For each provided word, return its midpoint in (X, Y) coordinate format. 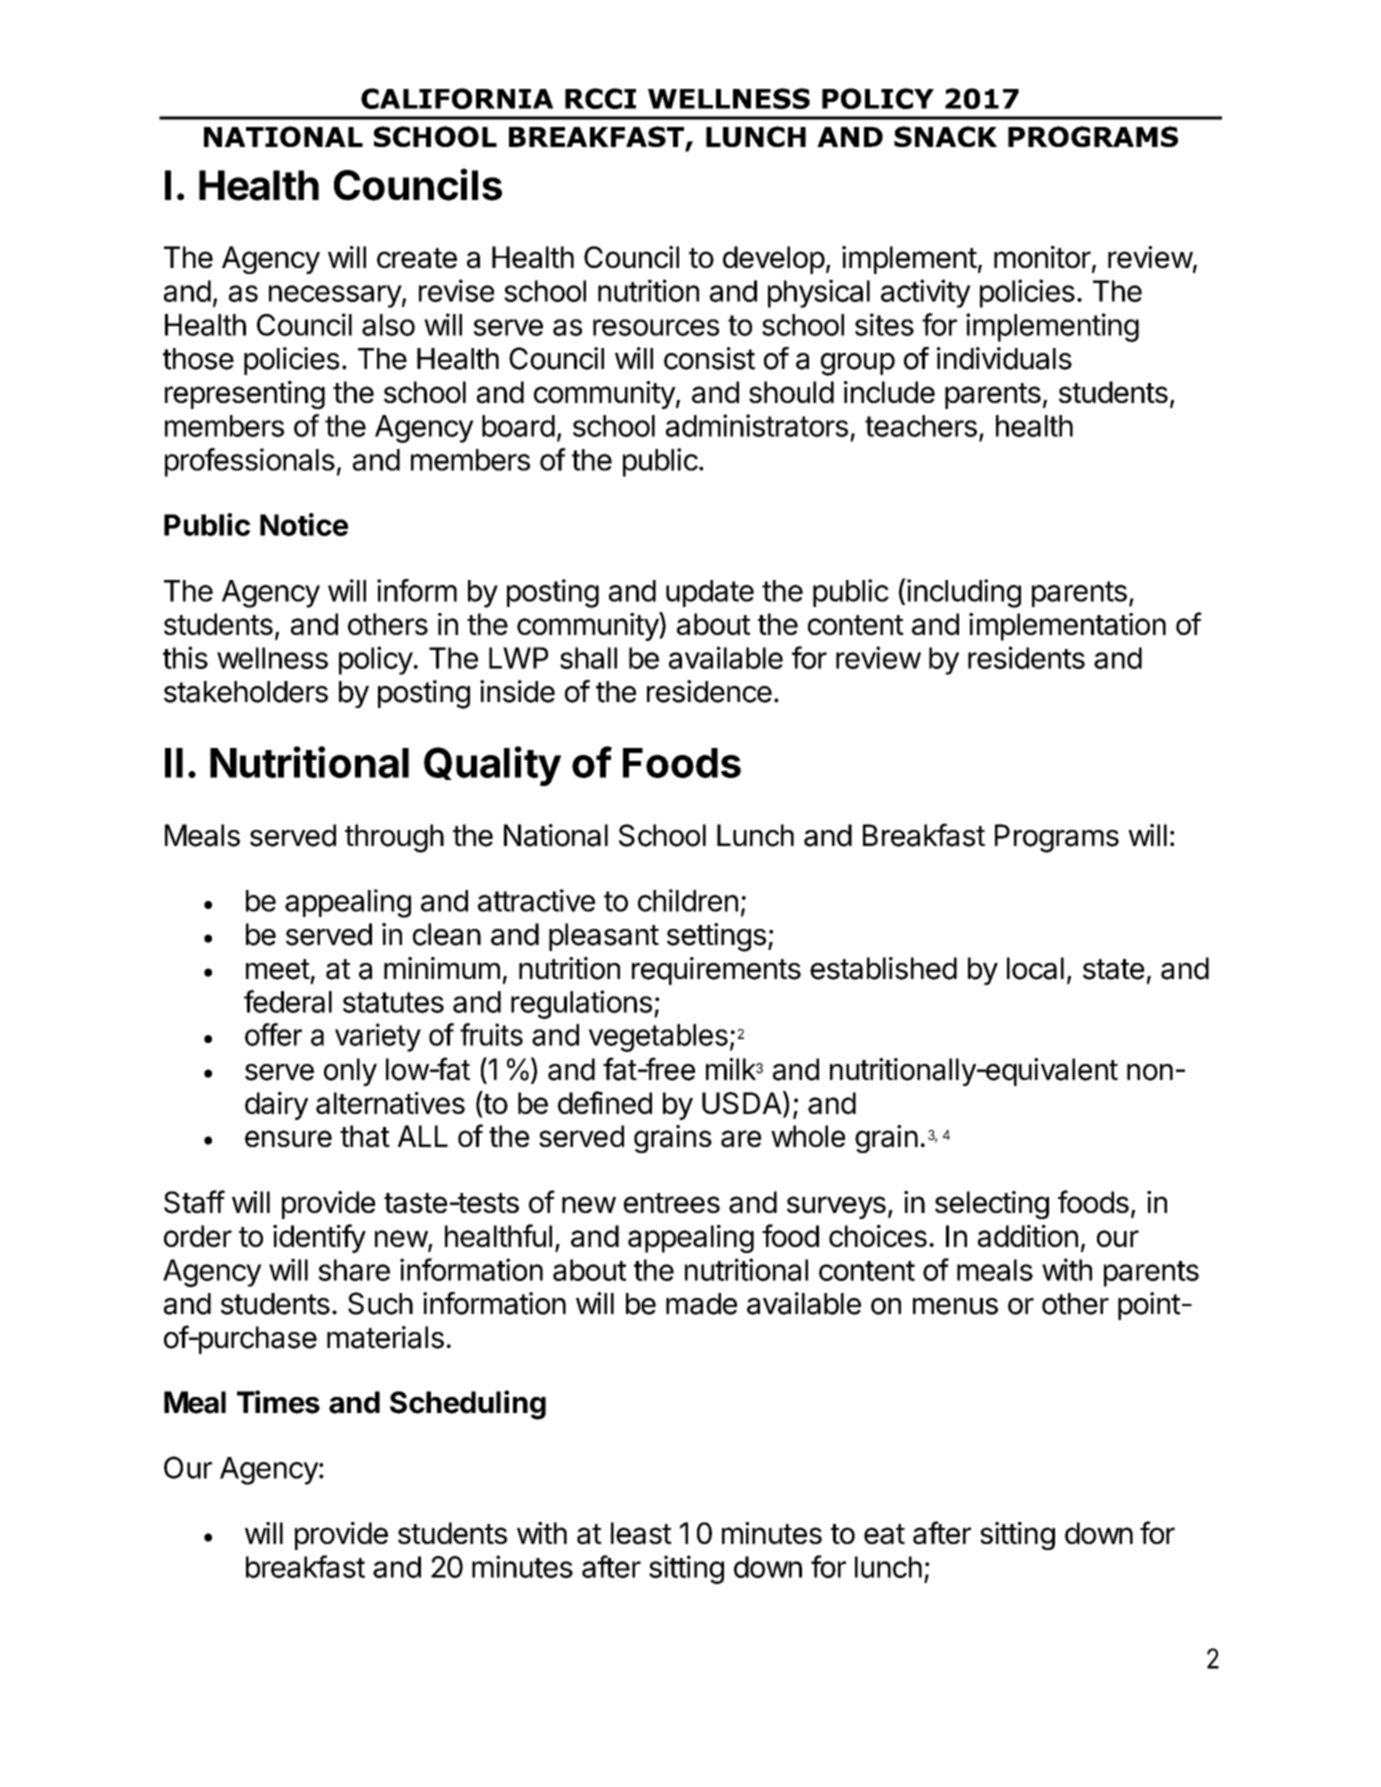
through (394, 838)
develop (774, 260)
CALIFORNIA (457, 98)
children (688, 900)
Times (278, 1402)
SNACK (945, 136)
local (1035, 968)
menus (955, 1306)
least (641, 1533)
